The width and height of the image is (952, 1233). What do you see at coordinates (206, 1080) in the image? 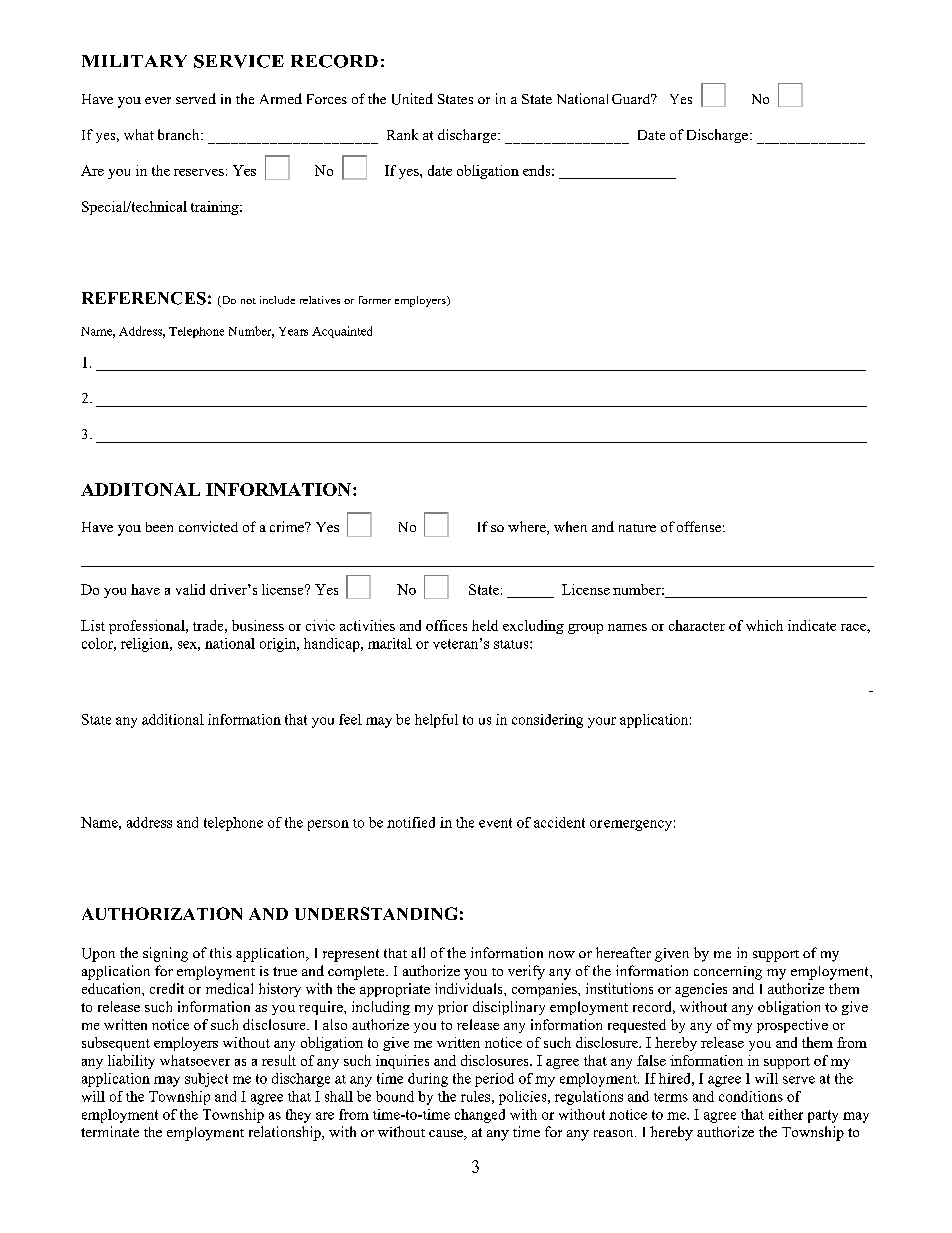
I see `subject` at bounding box center [206, 1080].
